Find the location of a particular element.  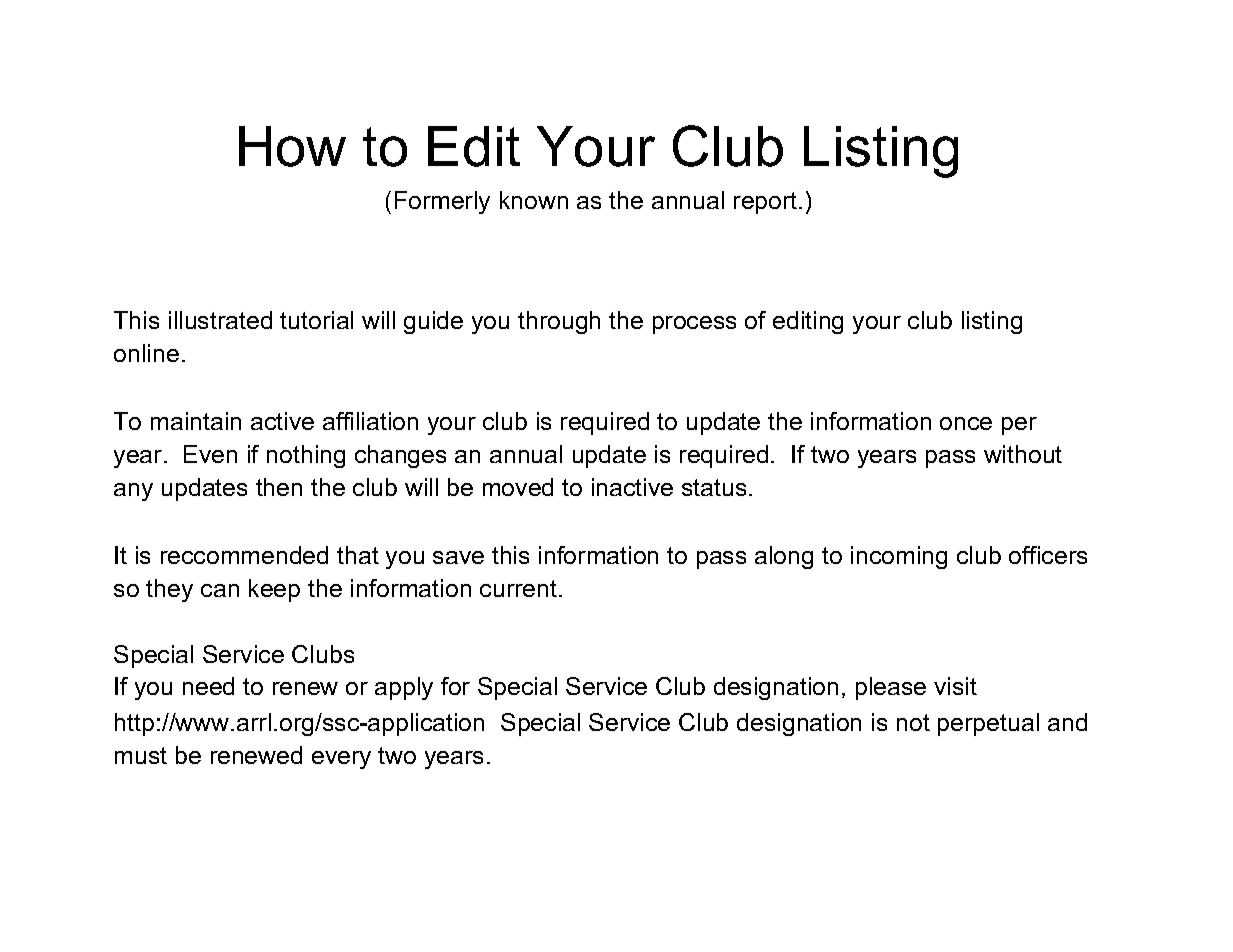

every is located at coordinates (341, 760).
